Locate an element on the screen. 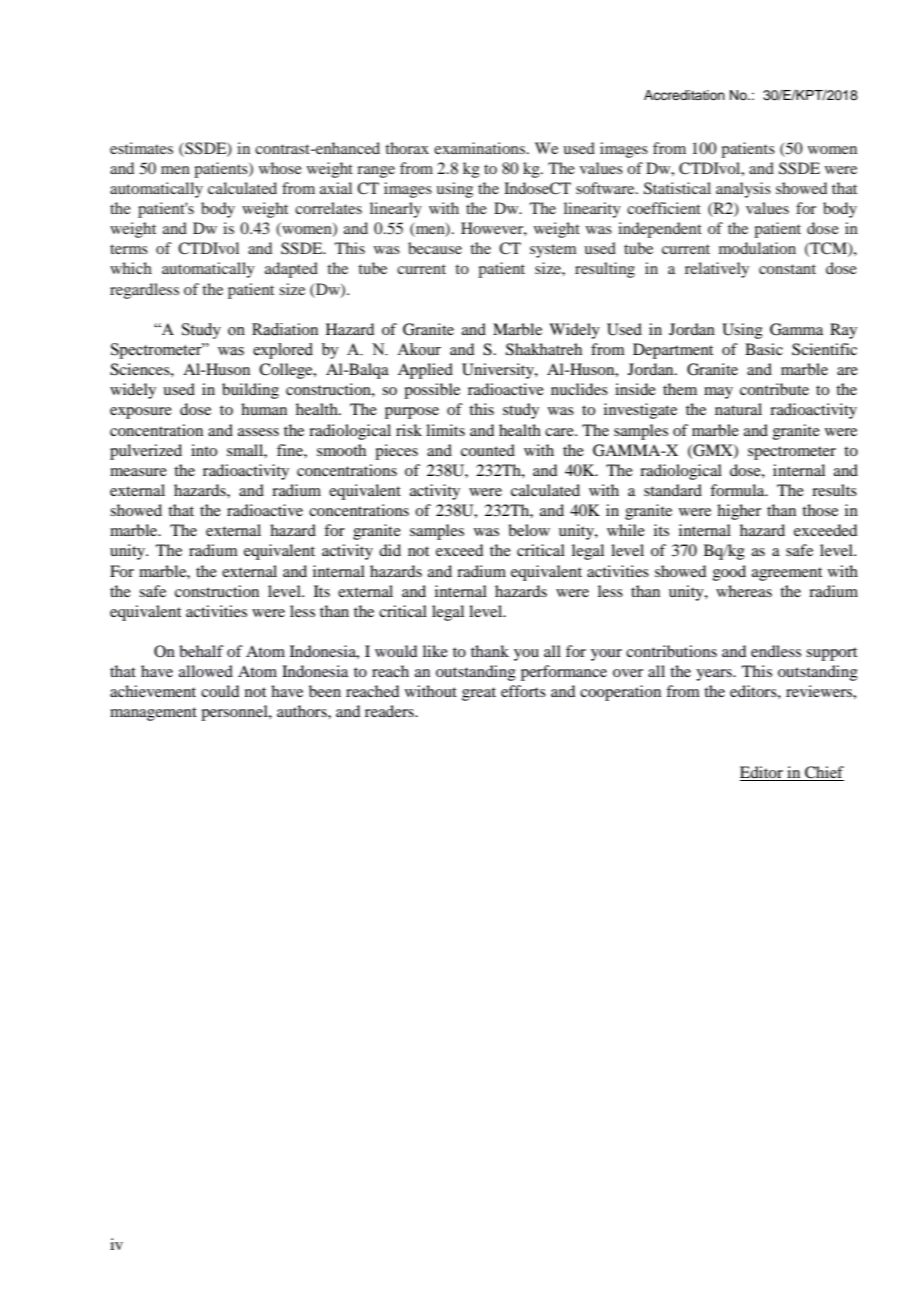 Image resolution: width=924 pixels, height=1308 pixels. counted is located at coordinates (488, 450).
